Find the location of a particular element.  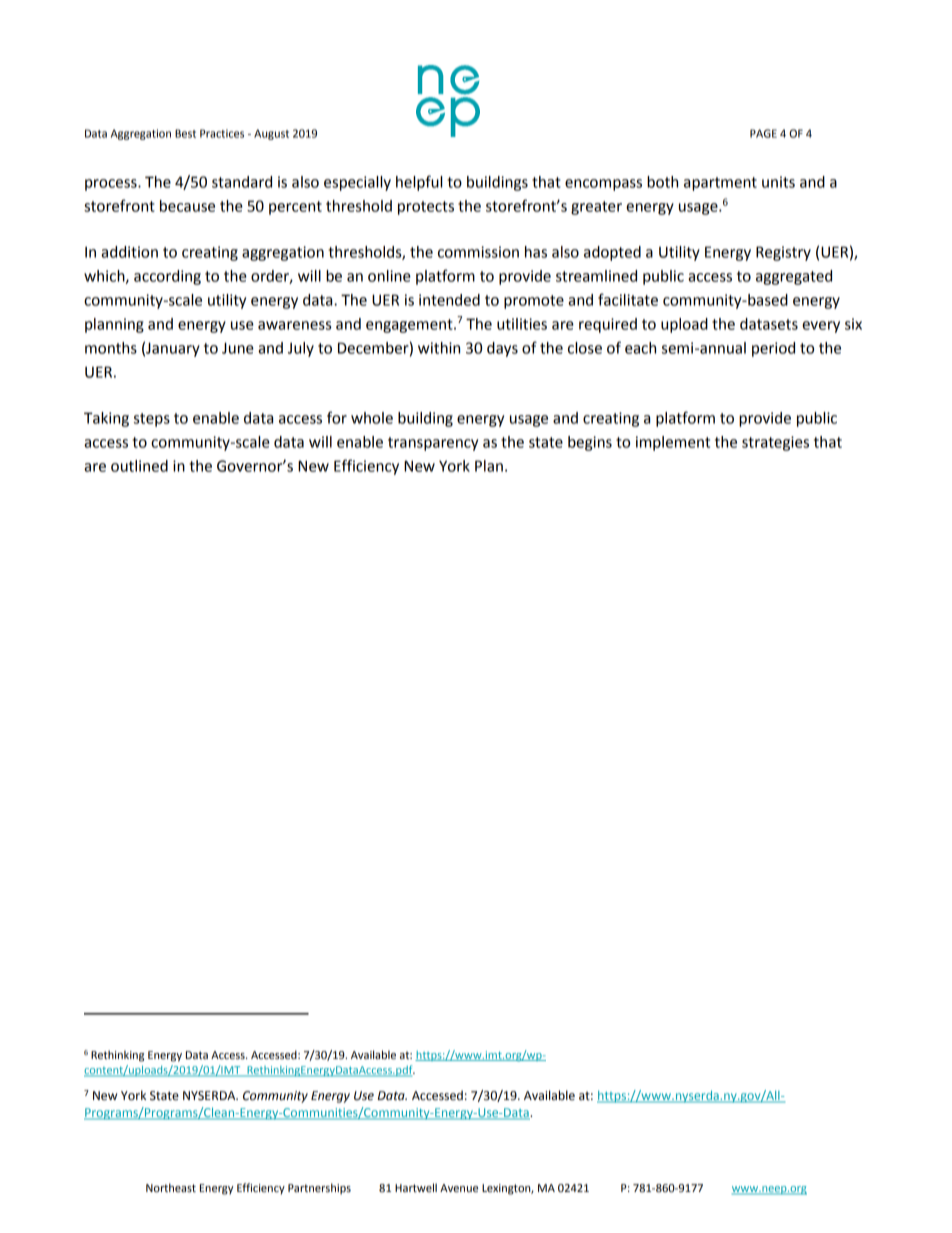

transparency is located at coordinates (433, 444).
